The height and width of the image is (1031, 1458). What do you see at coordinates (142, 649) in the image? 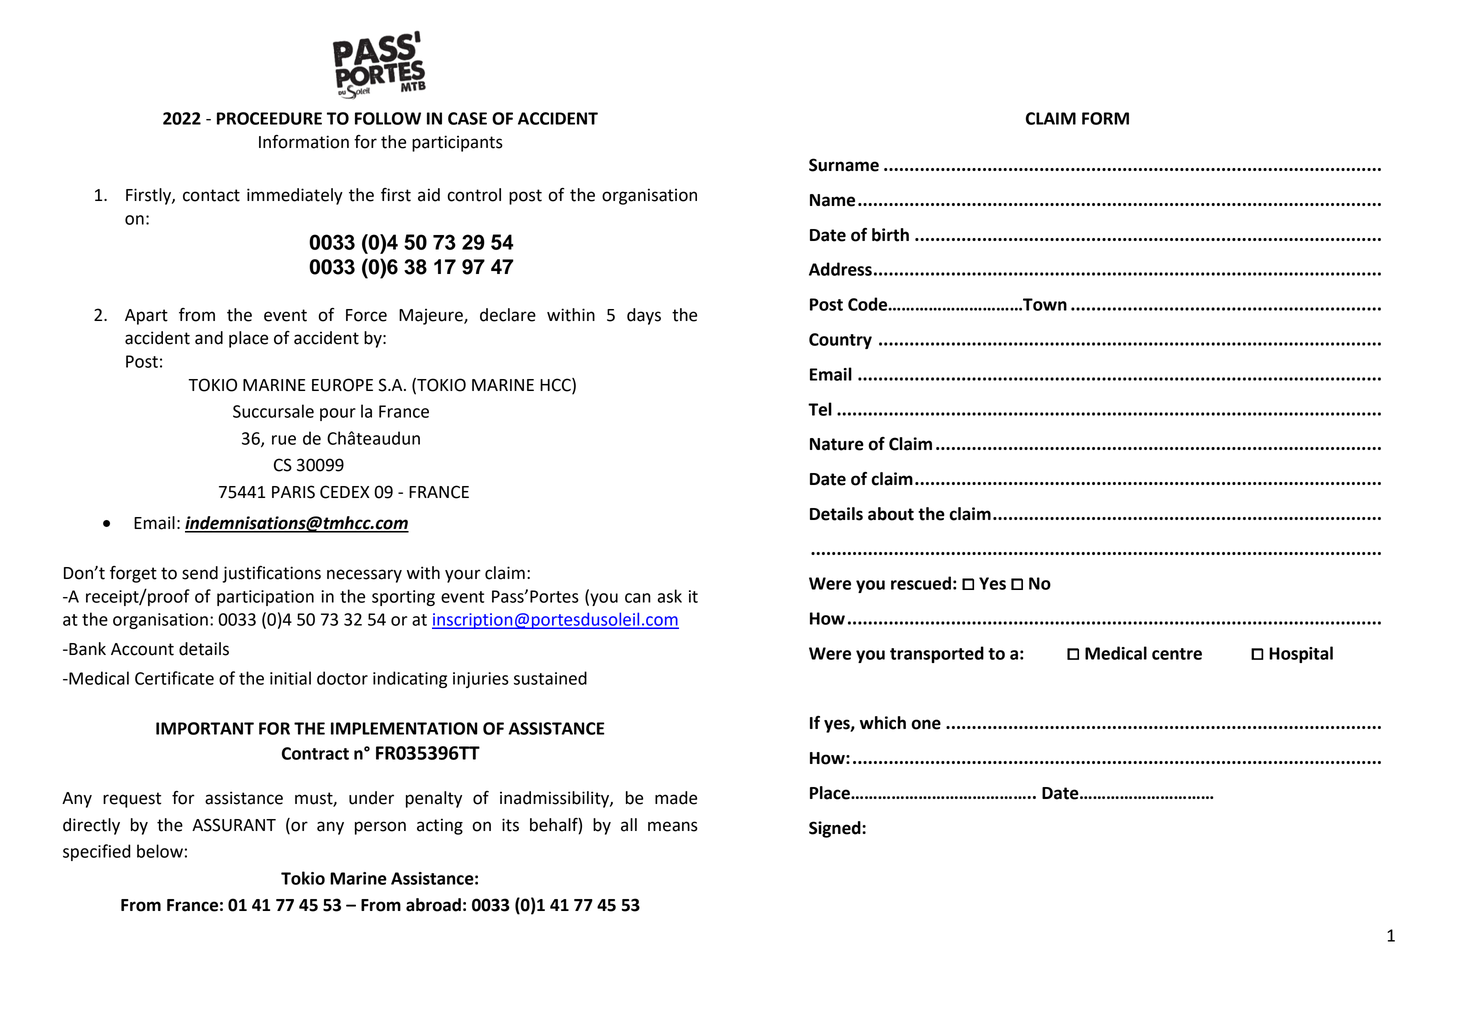
I see `Account` at bounding box center [142, 649].
